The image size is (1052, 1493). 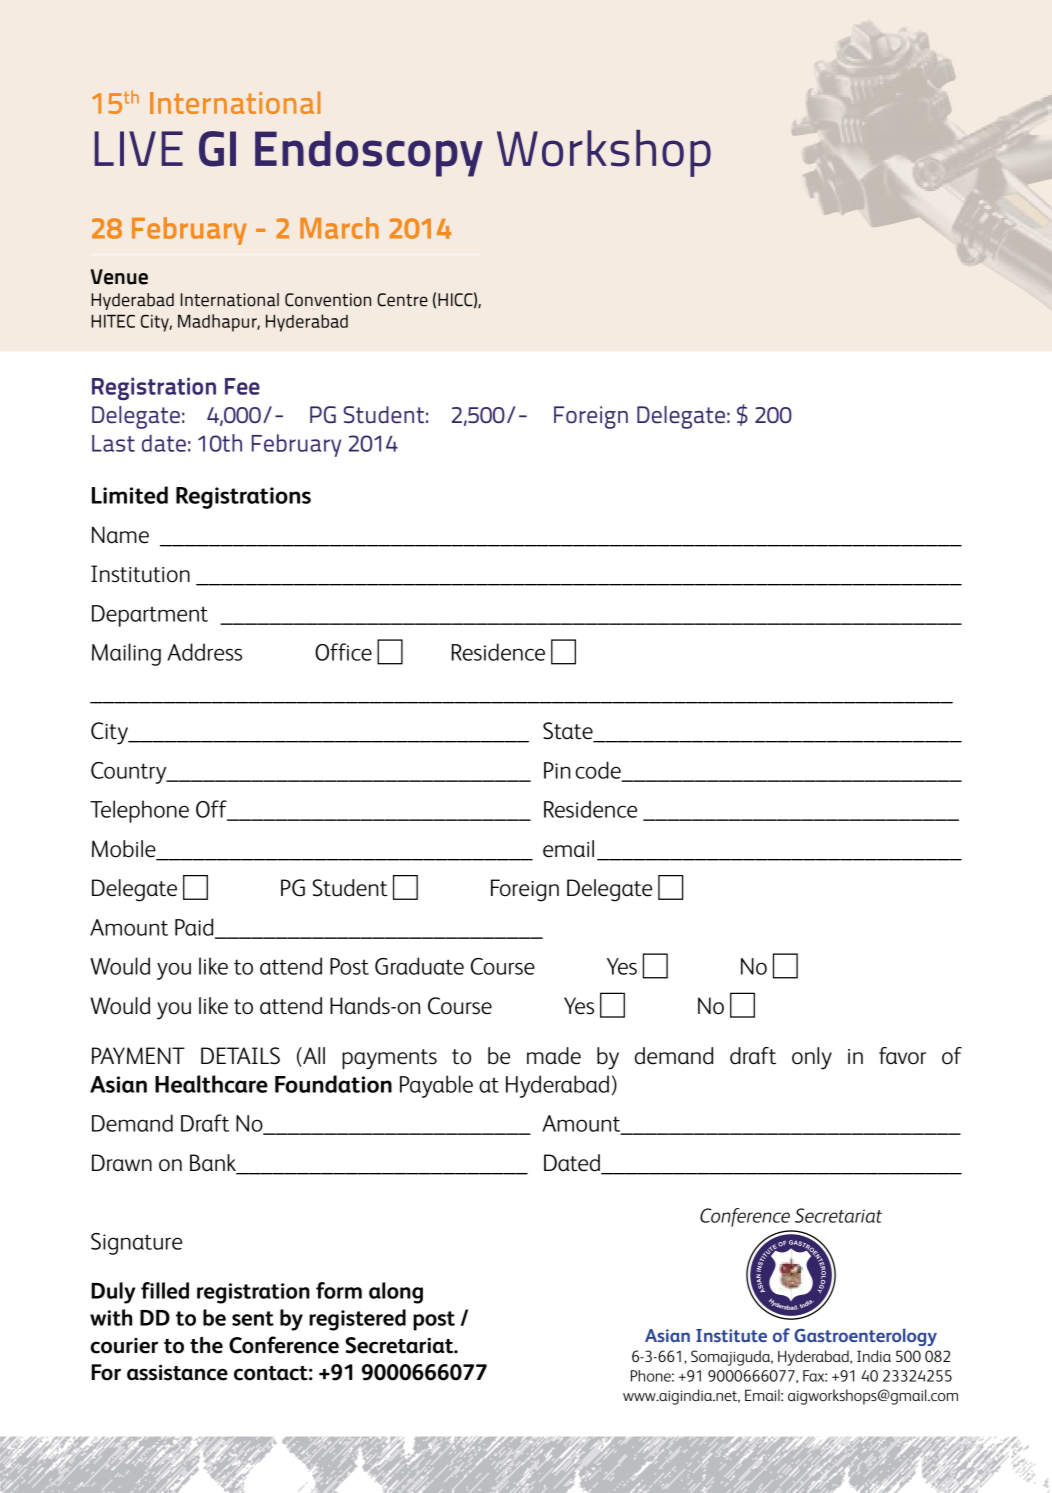 What do you see at coordinates (396, 1293) in the document?
I see `along` at bounding box center [396, 1293].
